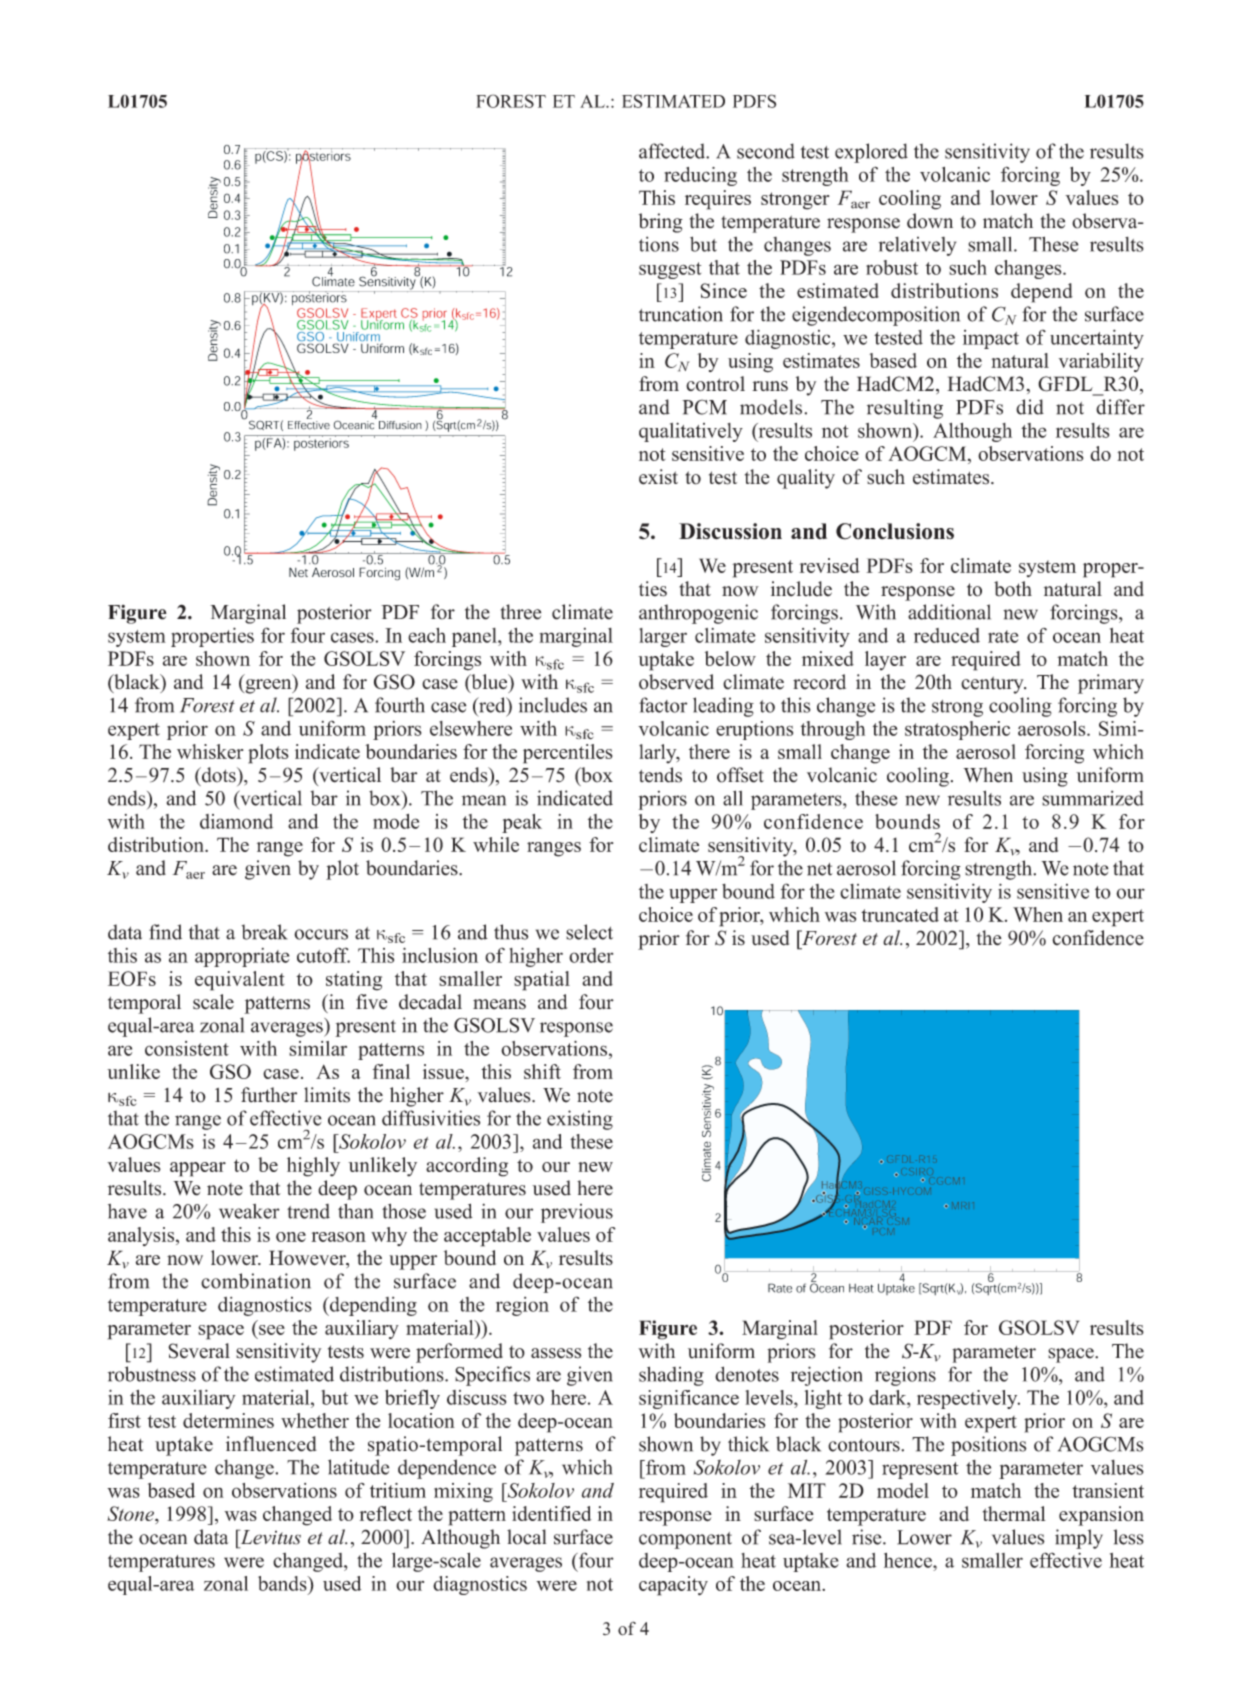 Image resolution: width=1252 pixels, height=1707 pixels. I want to click on down, so click(930, 221).
